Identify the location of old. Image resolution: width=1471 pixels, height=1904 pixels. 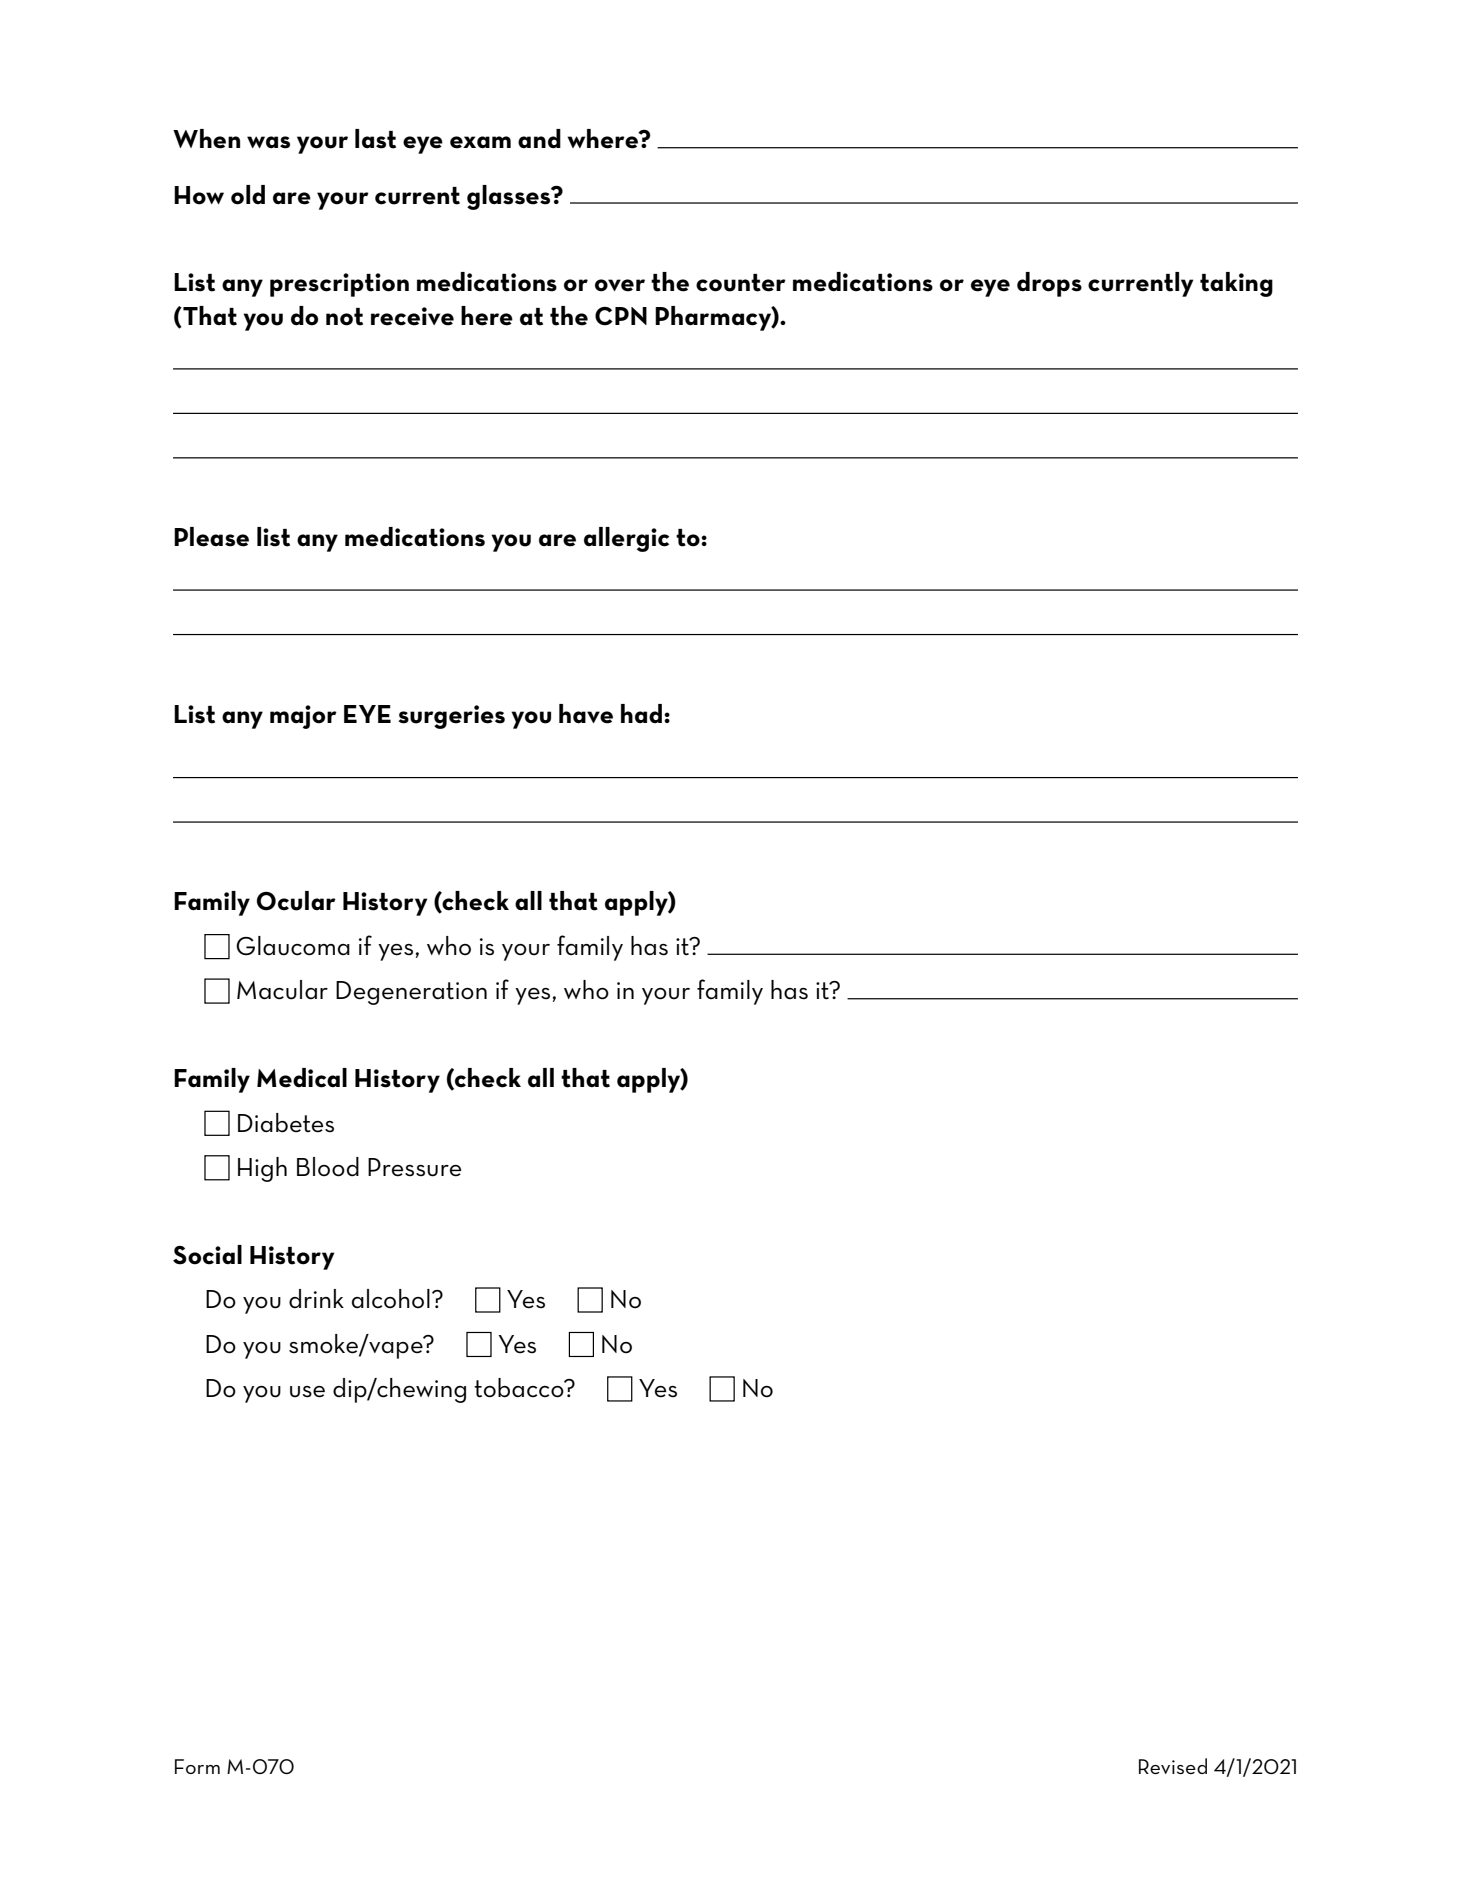
(248, 195).
